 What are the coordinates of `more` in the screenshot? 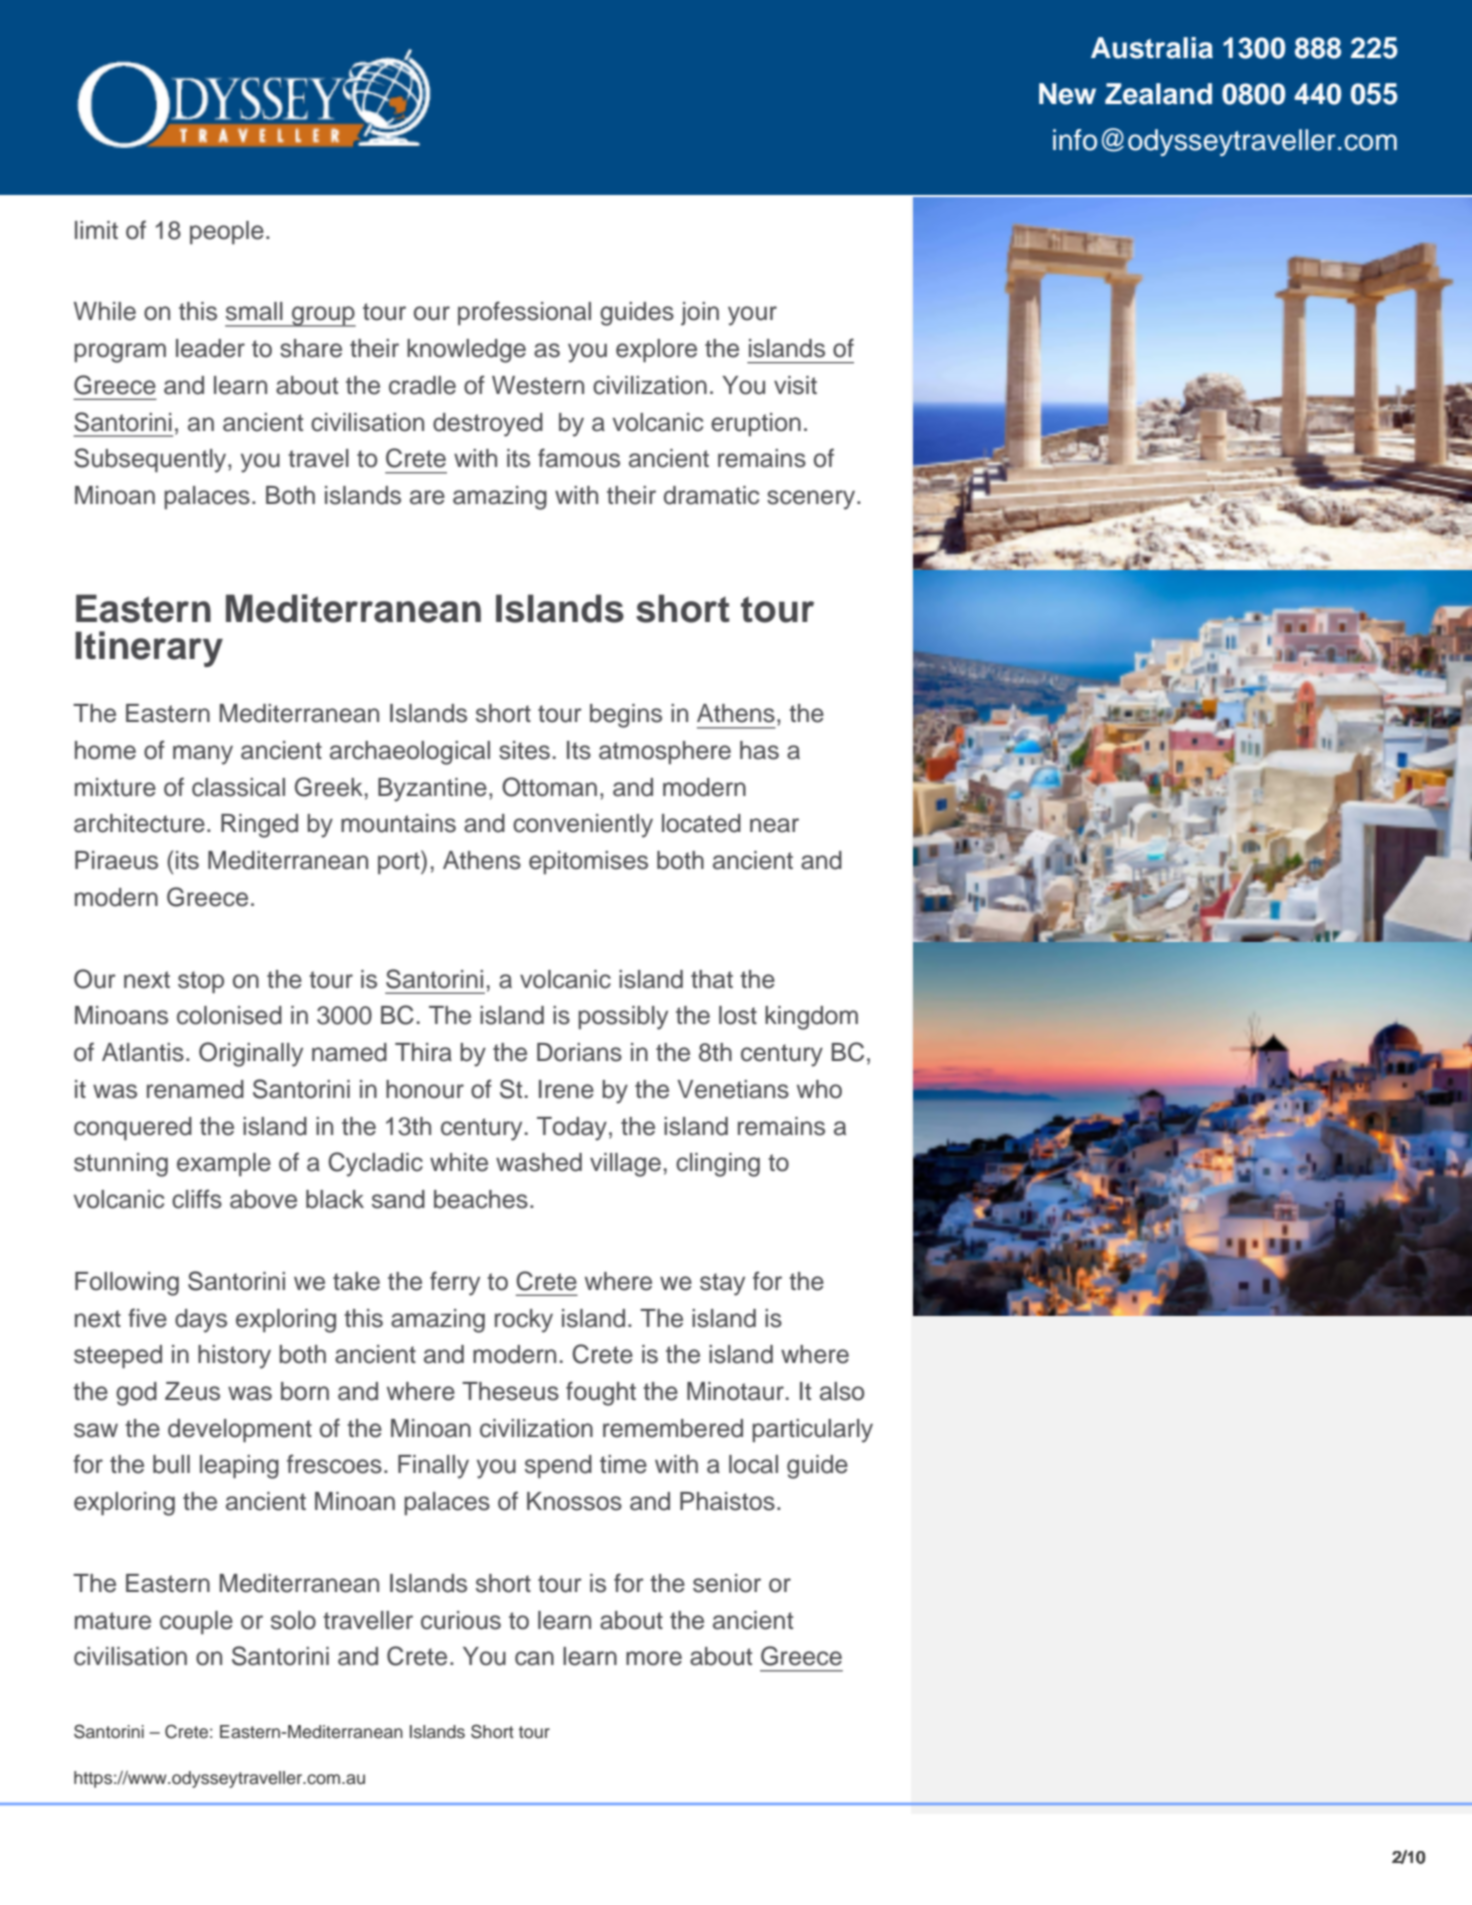 It's located at (654, 1658).
